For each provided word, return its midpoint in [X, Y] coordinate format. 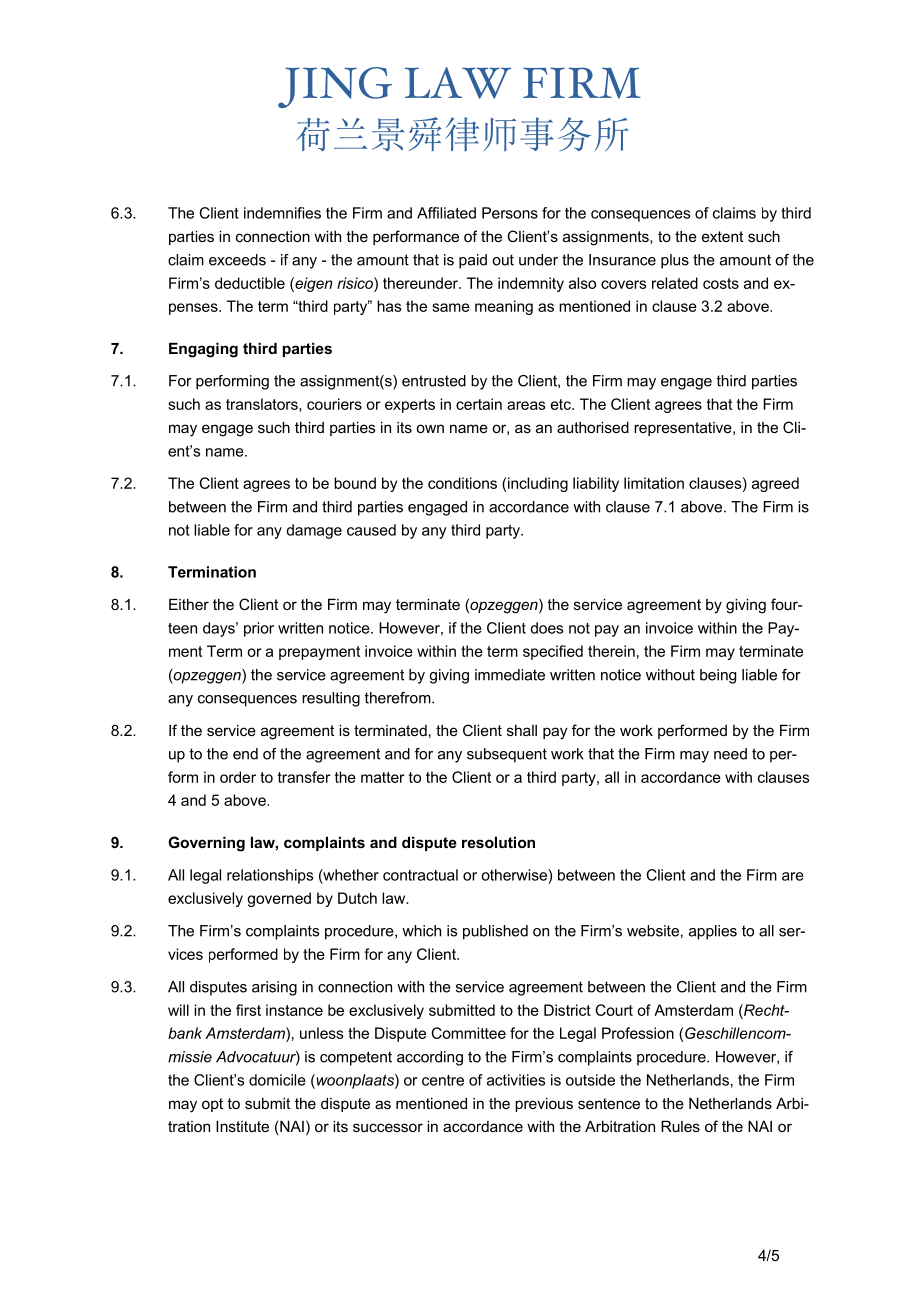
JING [335, 87]
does [546, 628]
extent [722, 236]
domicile [277, 1080]
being [718, 676]
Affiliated [446, 213]
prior [259, 629]
